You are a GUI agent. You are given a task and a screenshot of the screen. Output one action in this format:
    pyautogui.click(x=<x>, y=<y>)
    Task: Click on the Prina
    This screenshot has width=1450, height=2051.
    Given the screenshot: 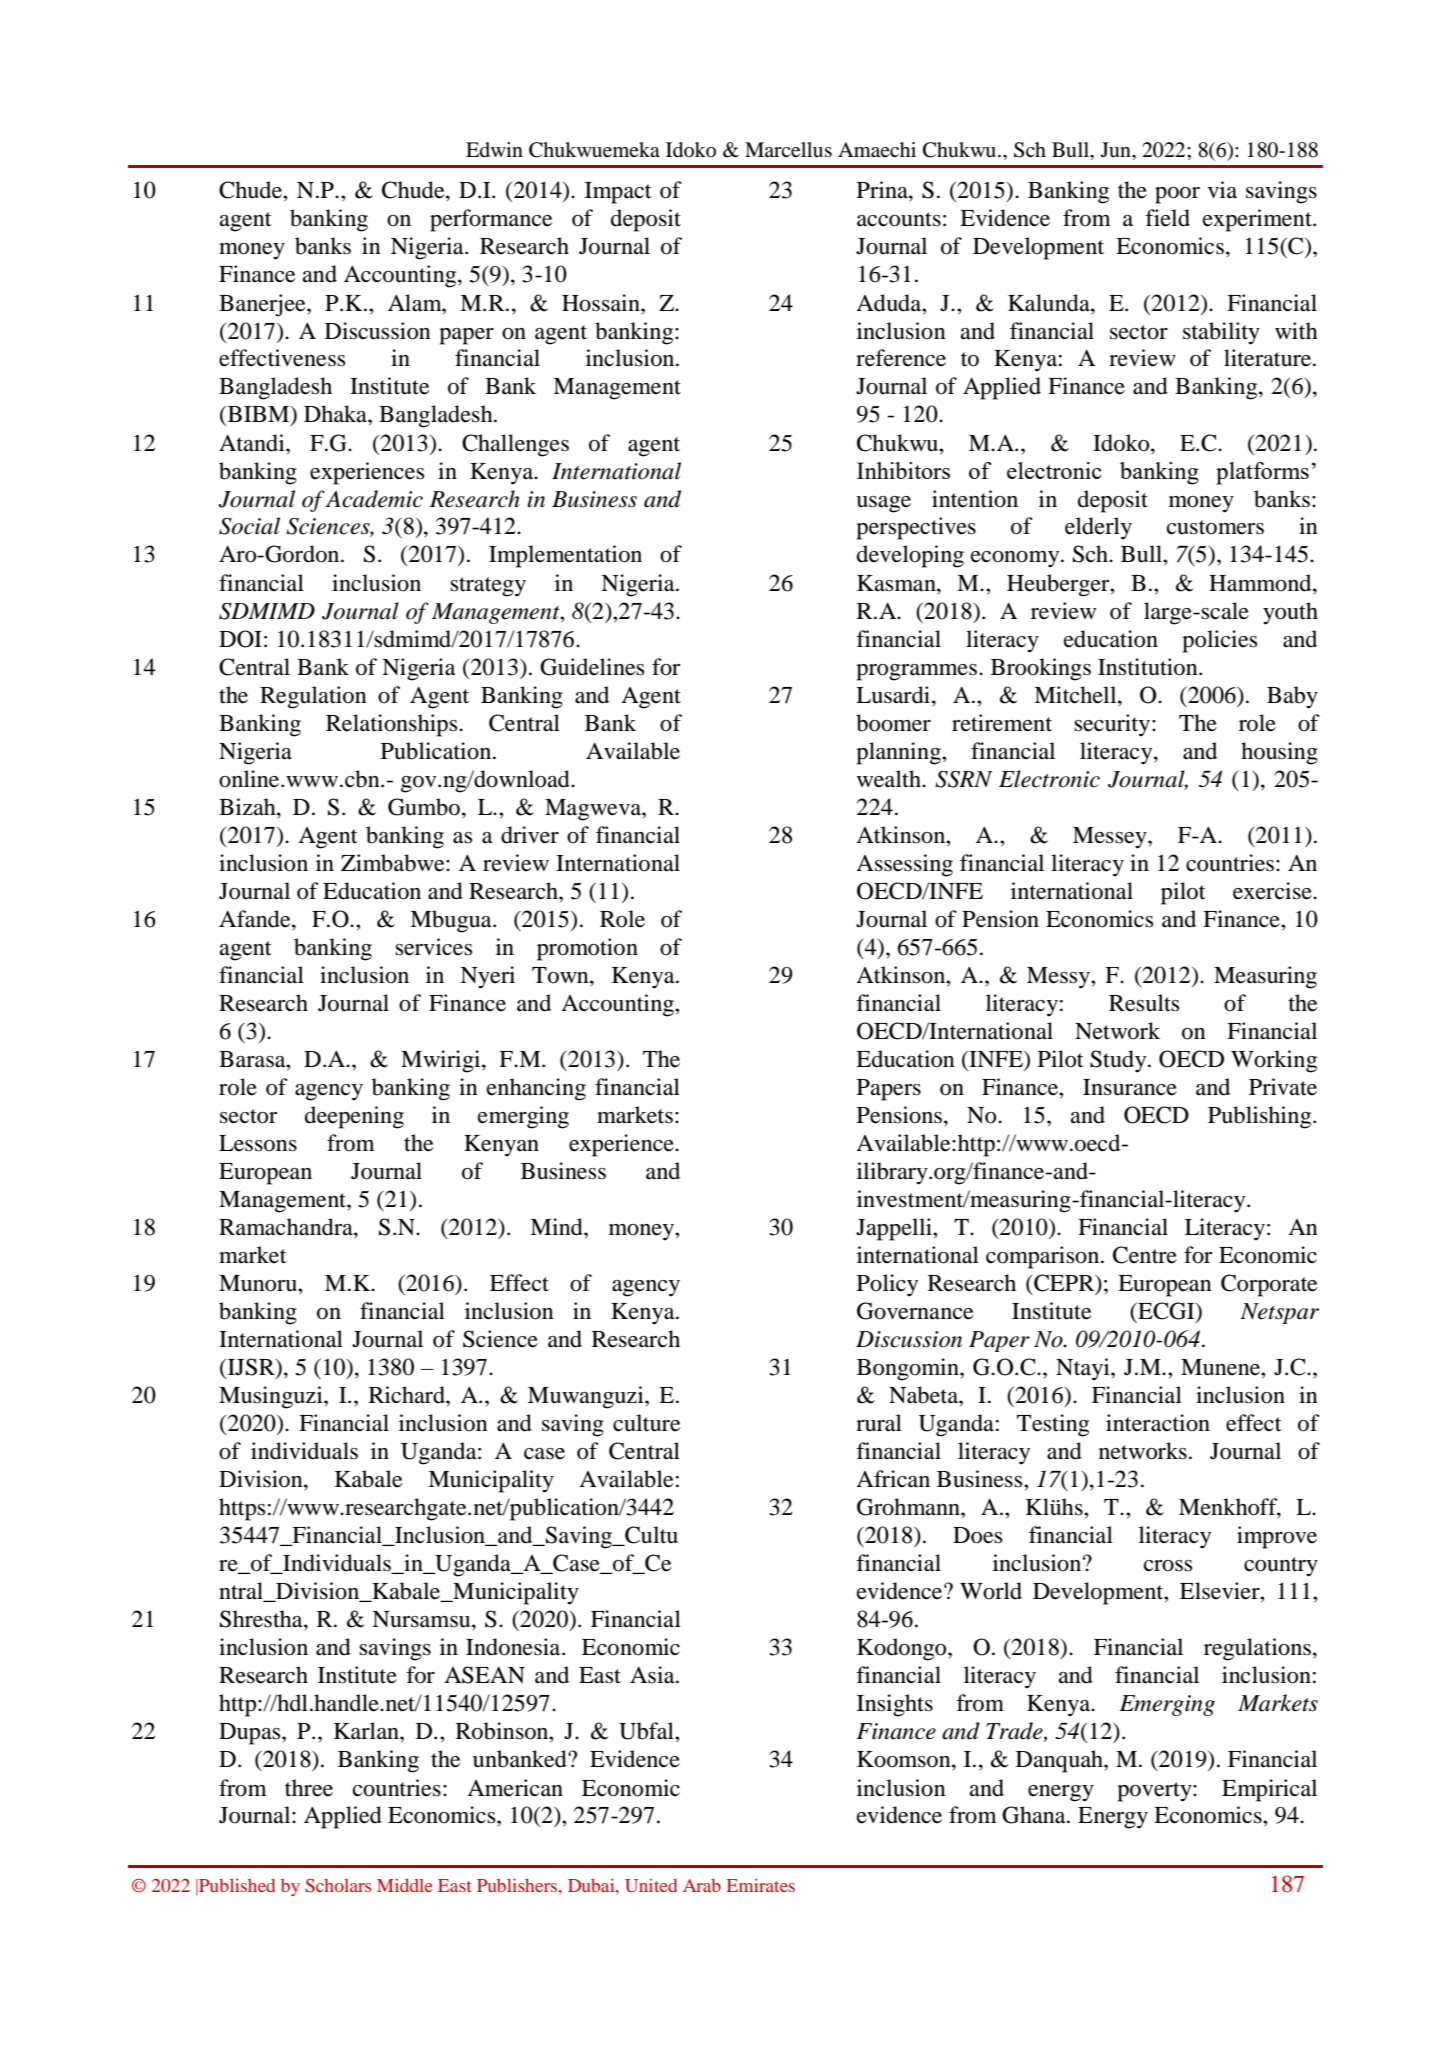 What is the action you would take?
    pyautogui.click(x=883, y=190)
